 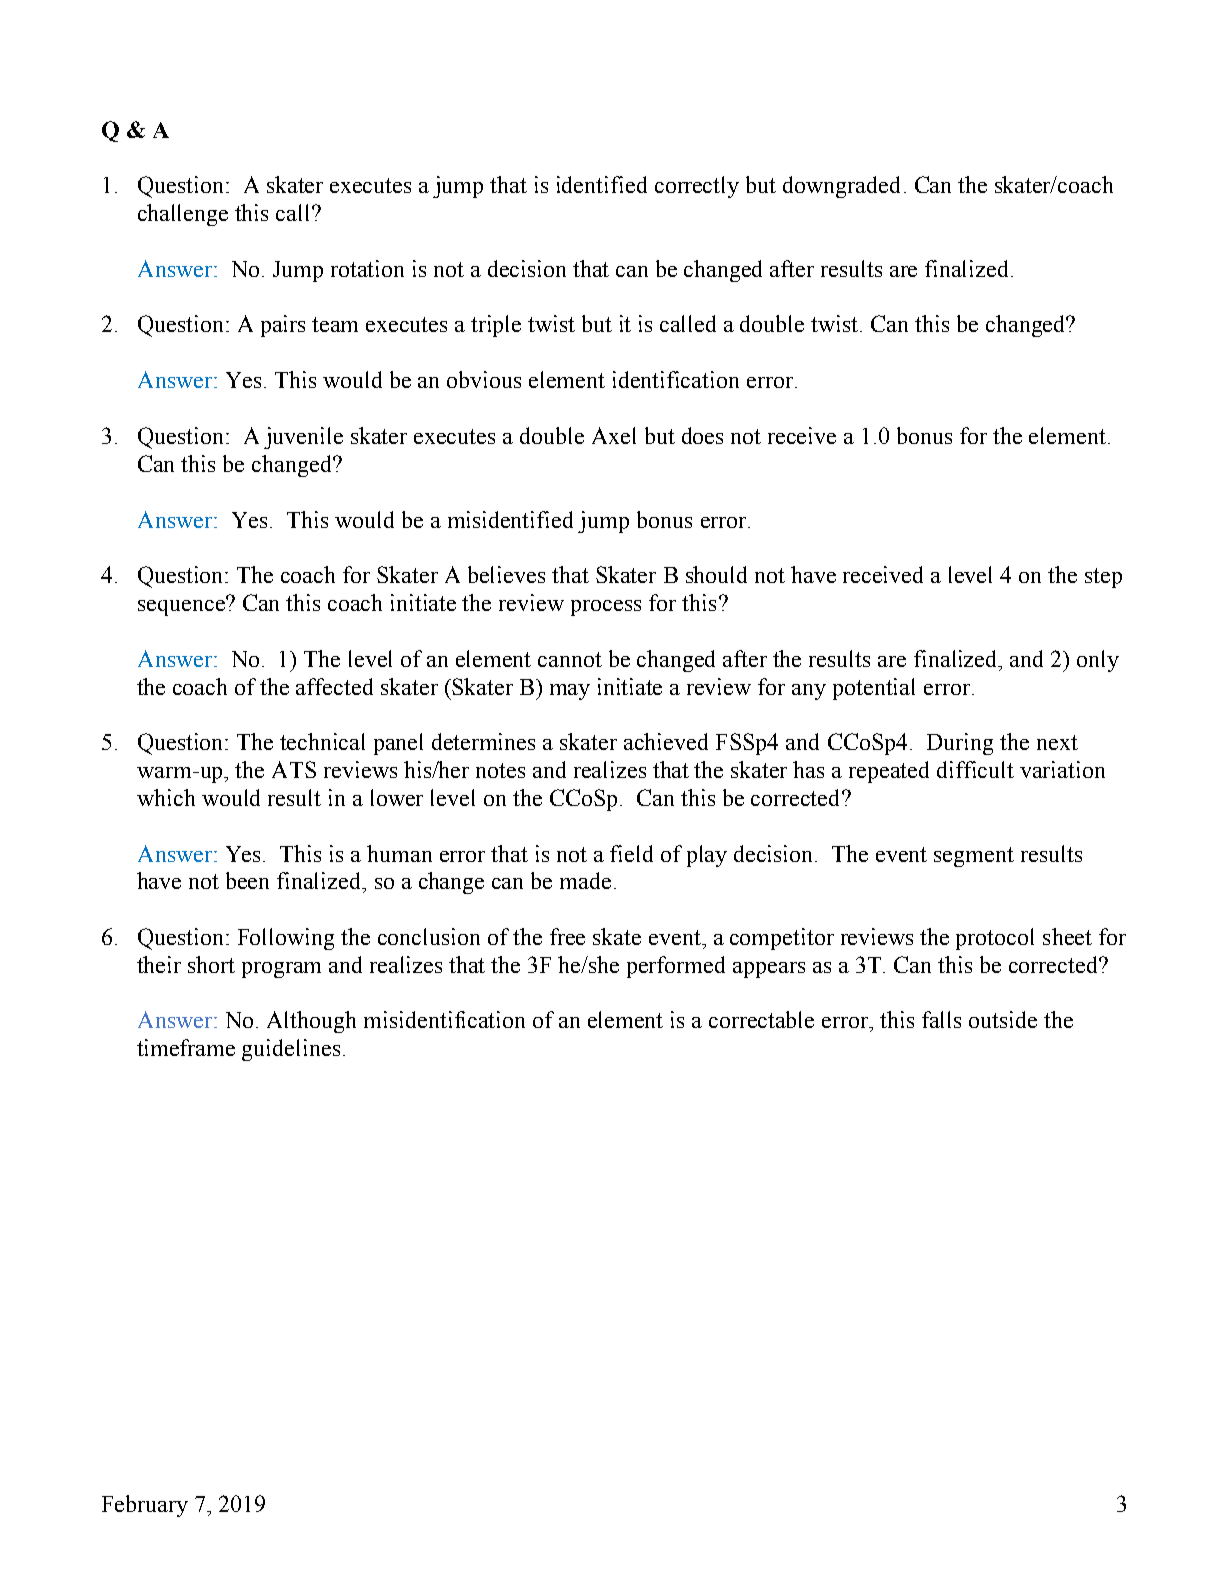 What do you see at coordinates (974, 857) in the image?
I see `segment` at bounding box center [974, 857].
